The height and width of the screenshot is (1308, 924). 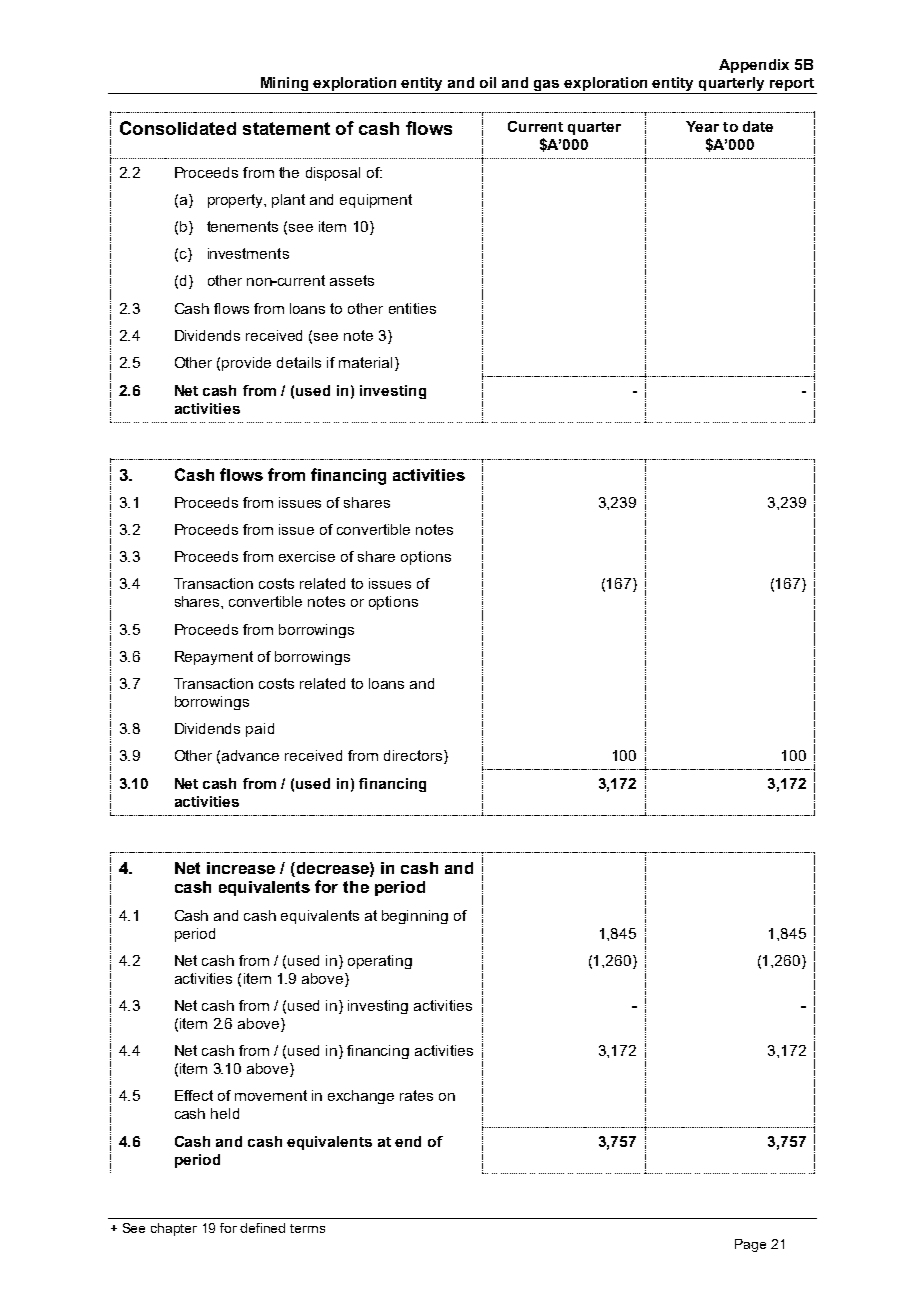 What do you see at coordinates (792, 86) in the screenshot?
I see `report` at bounding box center [792, 86].
